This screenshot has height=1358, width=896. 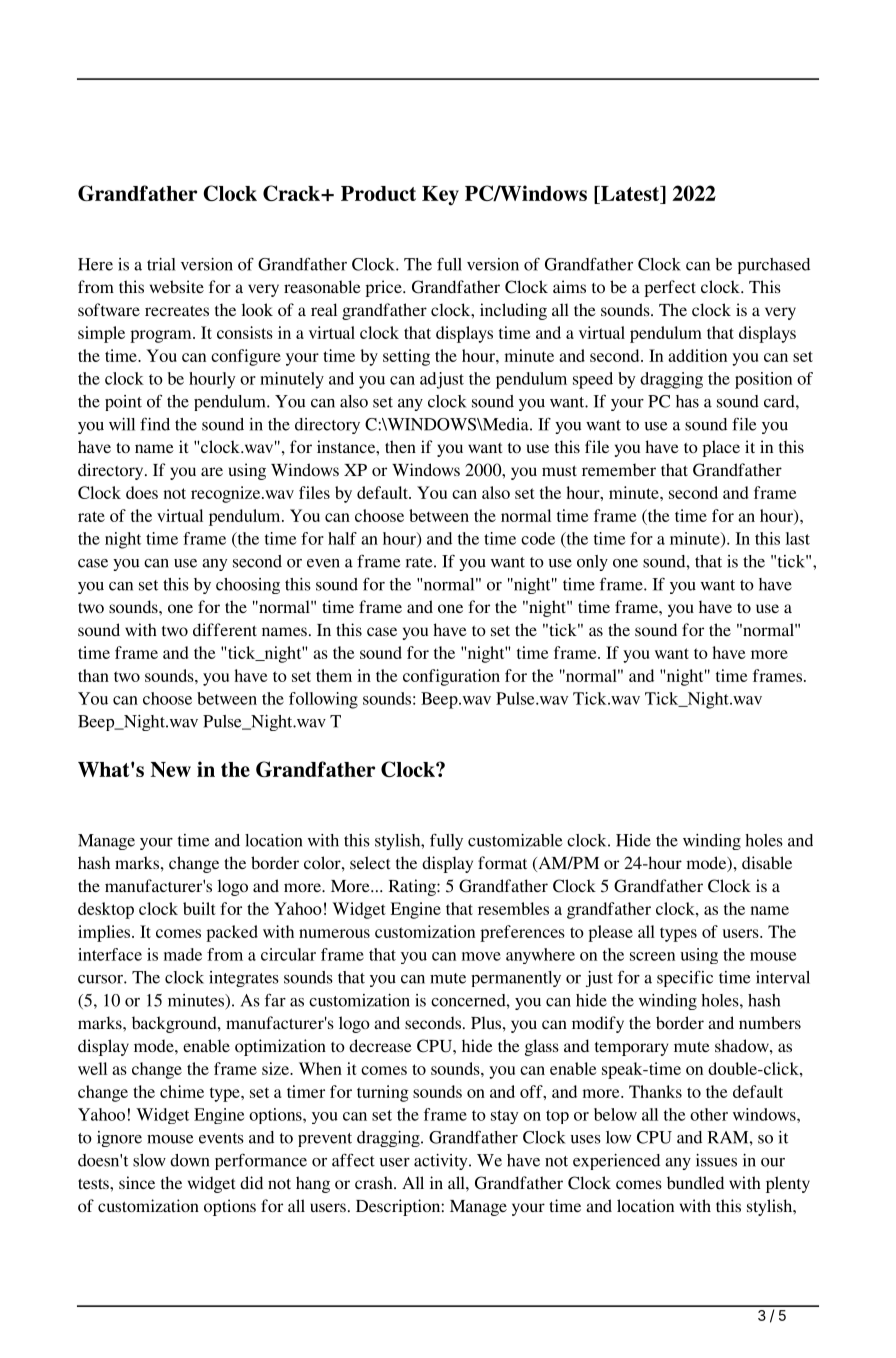 I want to click on different, so click(x=225, y=629).
